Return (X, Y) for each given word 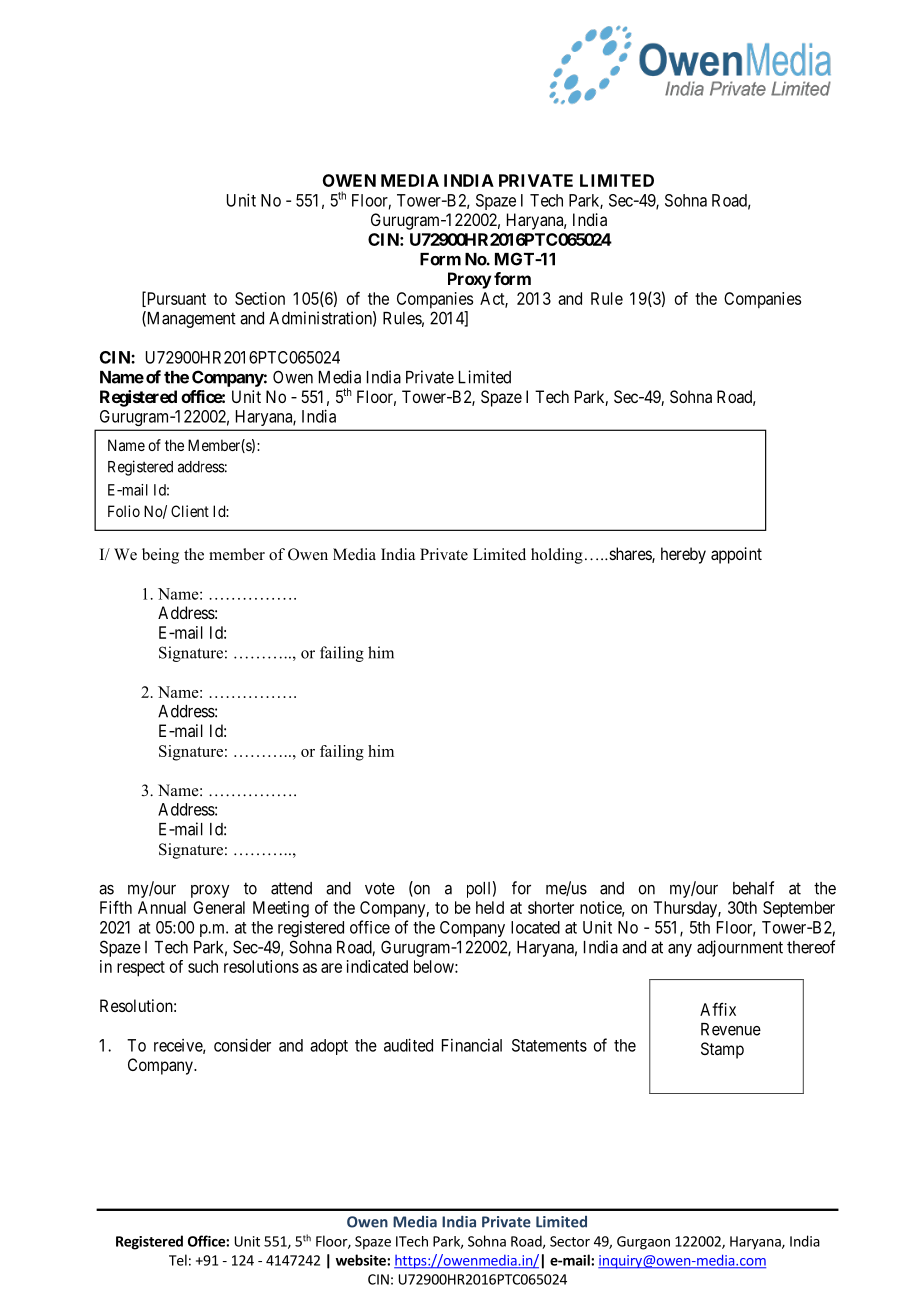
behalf (753, 888)
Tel (178, 1260)
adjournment (740, 948)
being (160, 556)
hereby (683, 555)
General (219, 907)
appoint (736, 555)
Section (260, 298)
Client (190, 511)
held (490, 907)
